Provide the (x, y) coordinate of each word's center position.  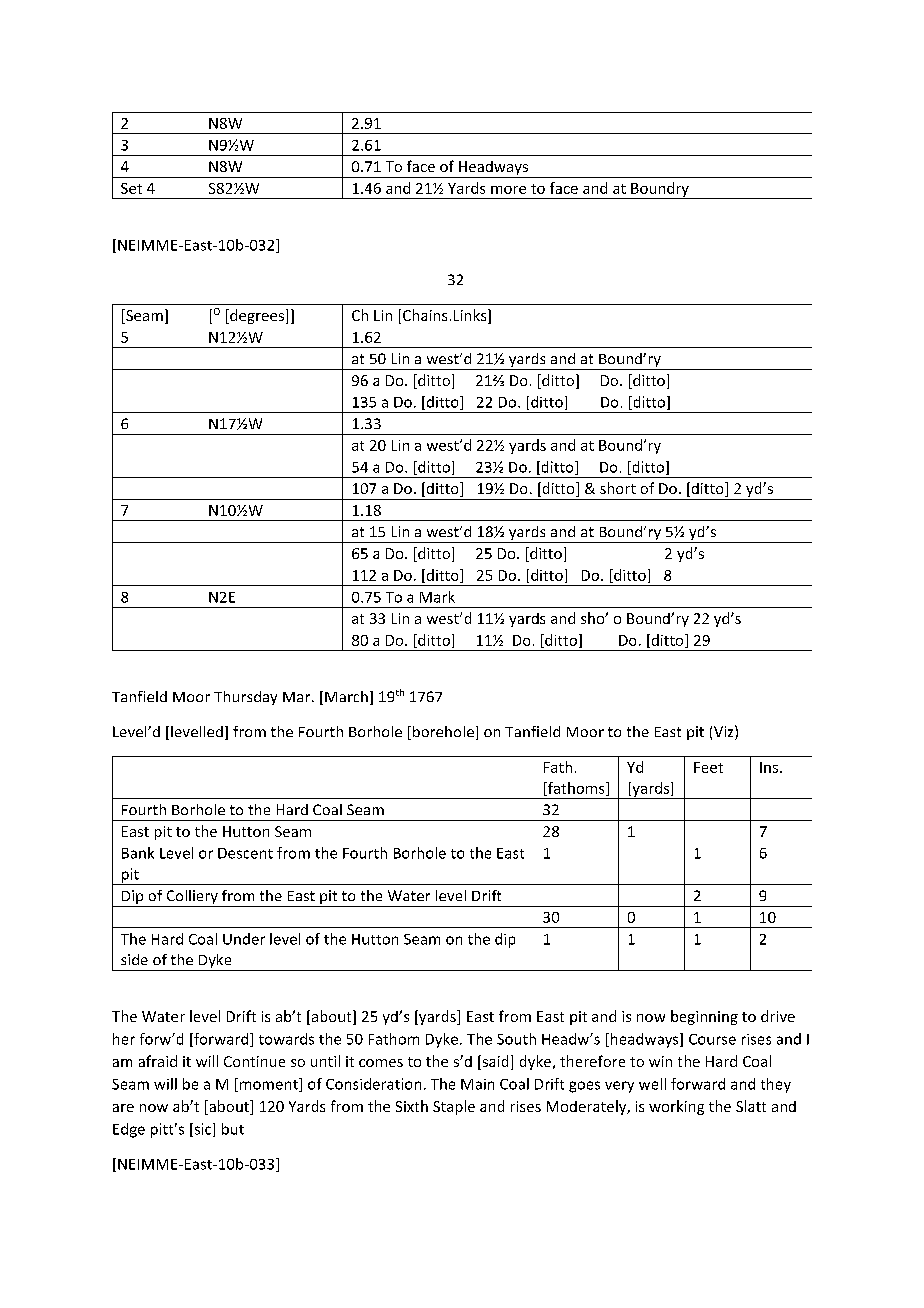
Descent (245, 853)
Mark (437, 597)
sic (203, 1130)
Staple (454, 1107)
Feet (708, 767)
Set (131, 188)
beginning (704, 1017)
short (618, 488)
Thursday (245, 698)
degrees (257, 316)
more (508, 190)
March (346, 696)
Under (244, 939)
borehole (443, 731)
